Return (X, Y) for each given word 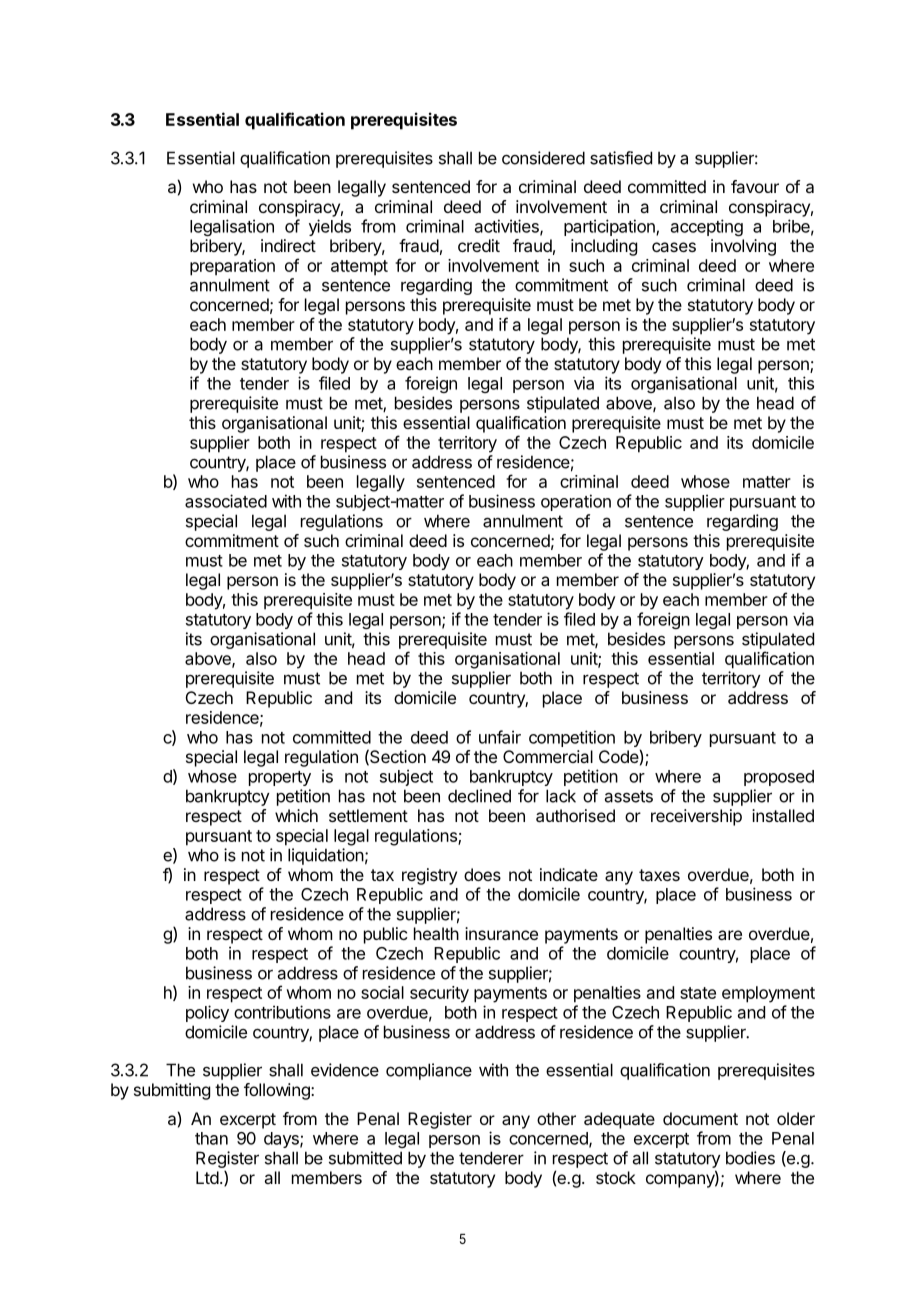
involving (743, 247)
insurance (501, 933)
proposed (779, 778)
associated (226, 501)
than (211, 1138)
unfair (500, 737)
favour (755, 186)
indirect (288, 245)
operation (576, 502)
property (280, 778)
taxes (659, 875)
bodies (750, 1158)
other (556, 1118)
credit (479, 245)
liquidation (326, 856)
